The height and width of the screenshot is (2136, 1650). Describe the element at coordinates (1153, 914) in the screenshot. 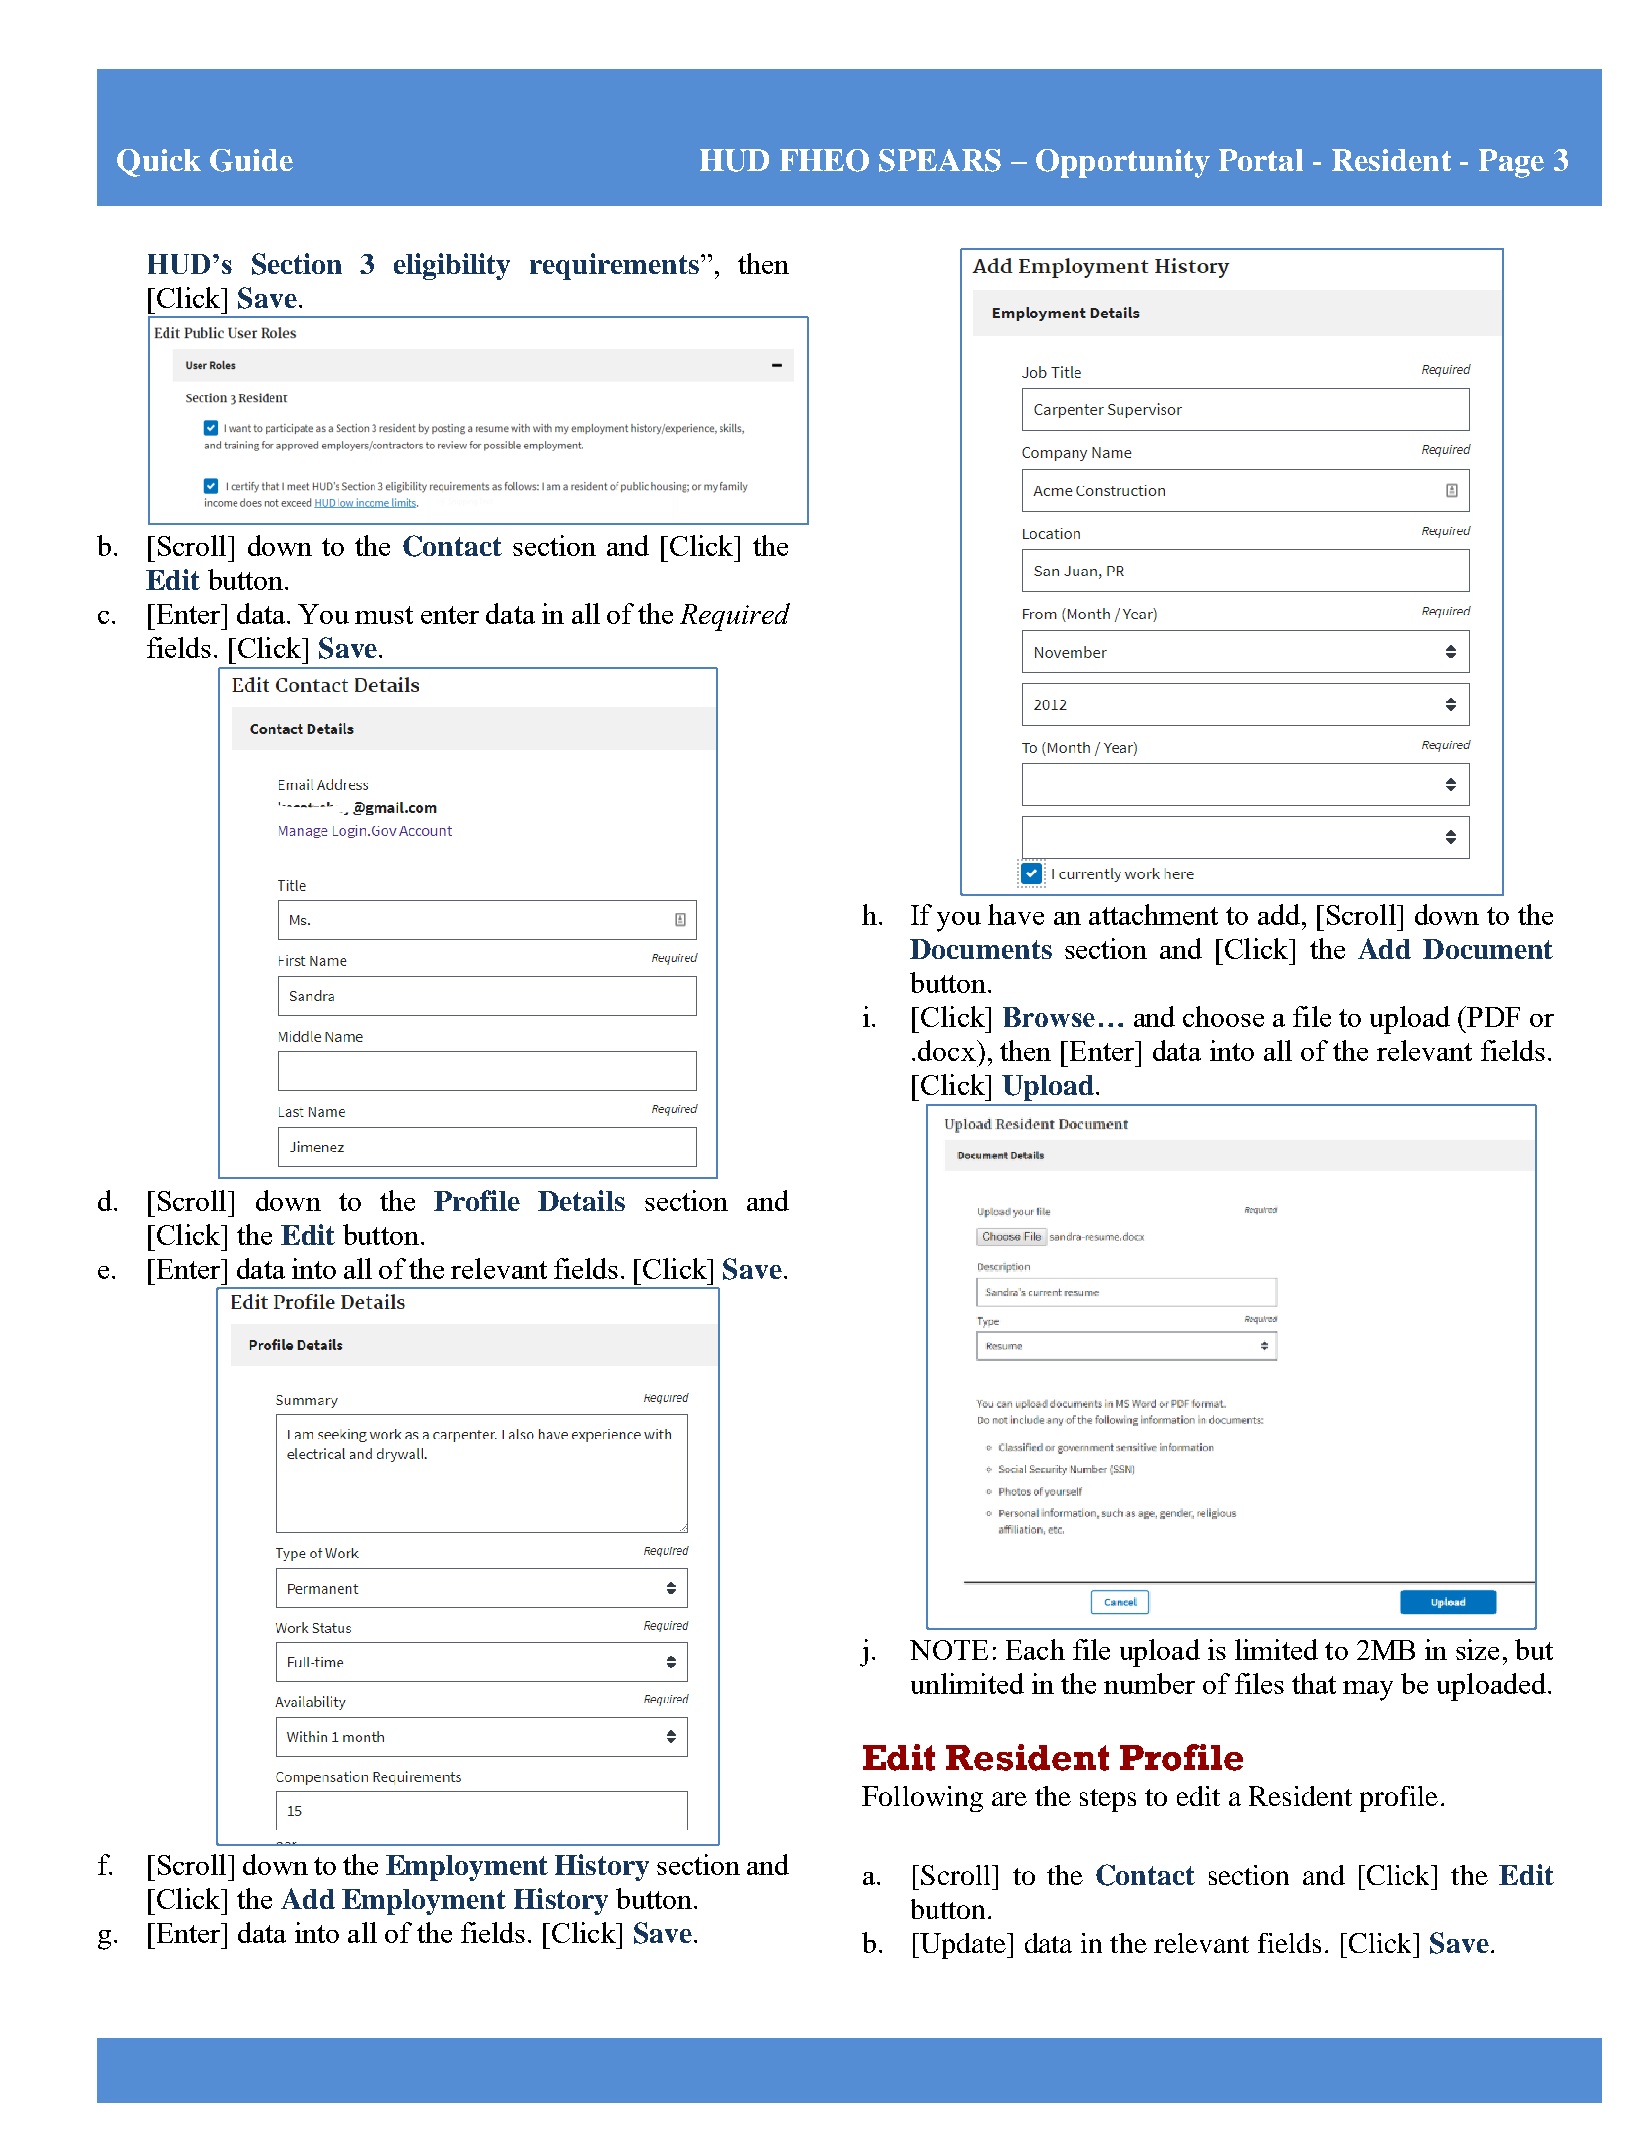

I see `attachment` at that location.
